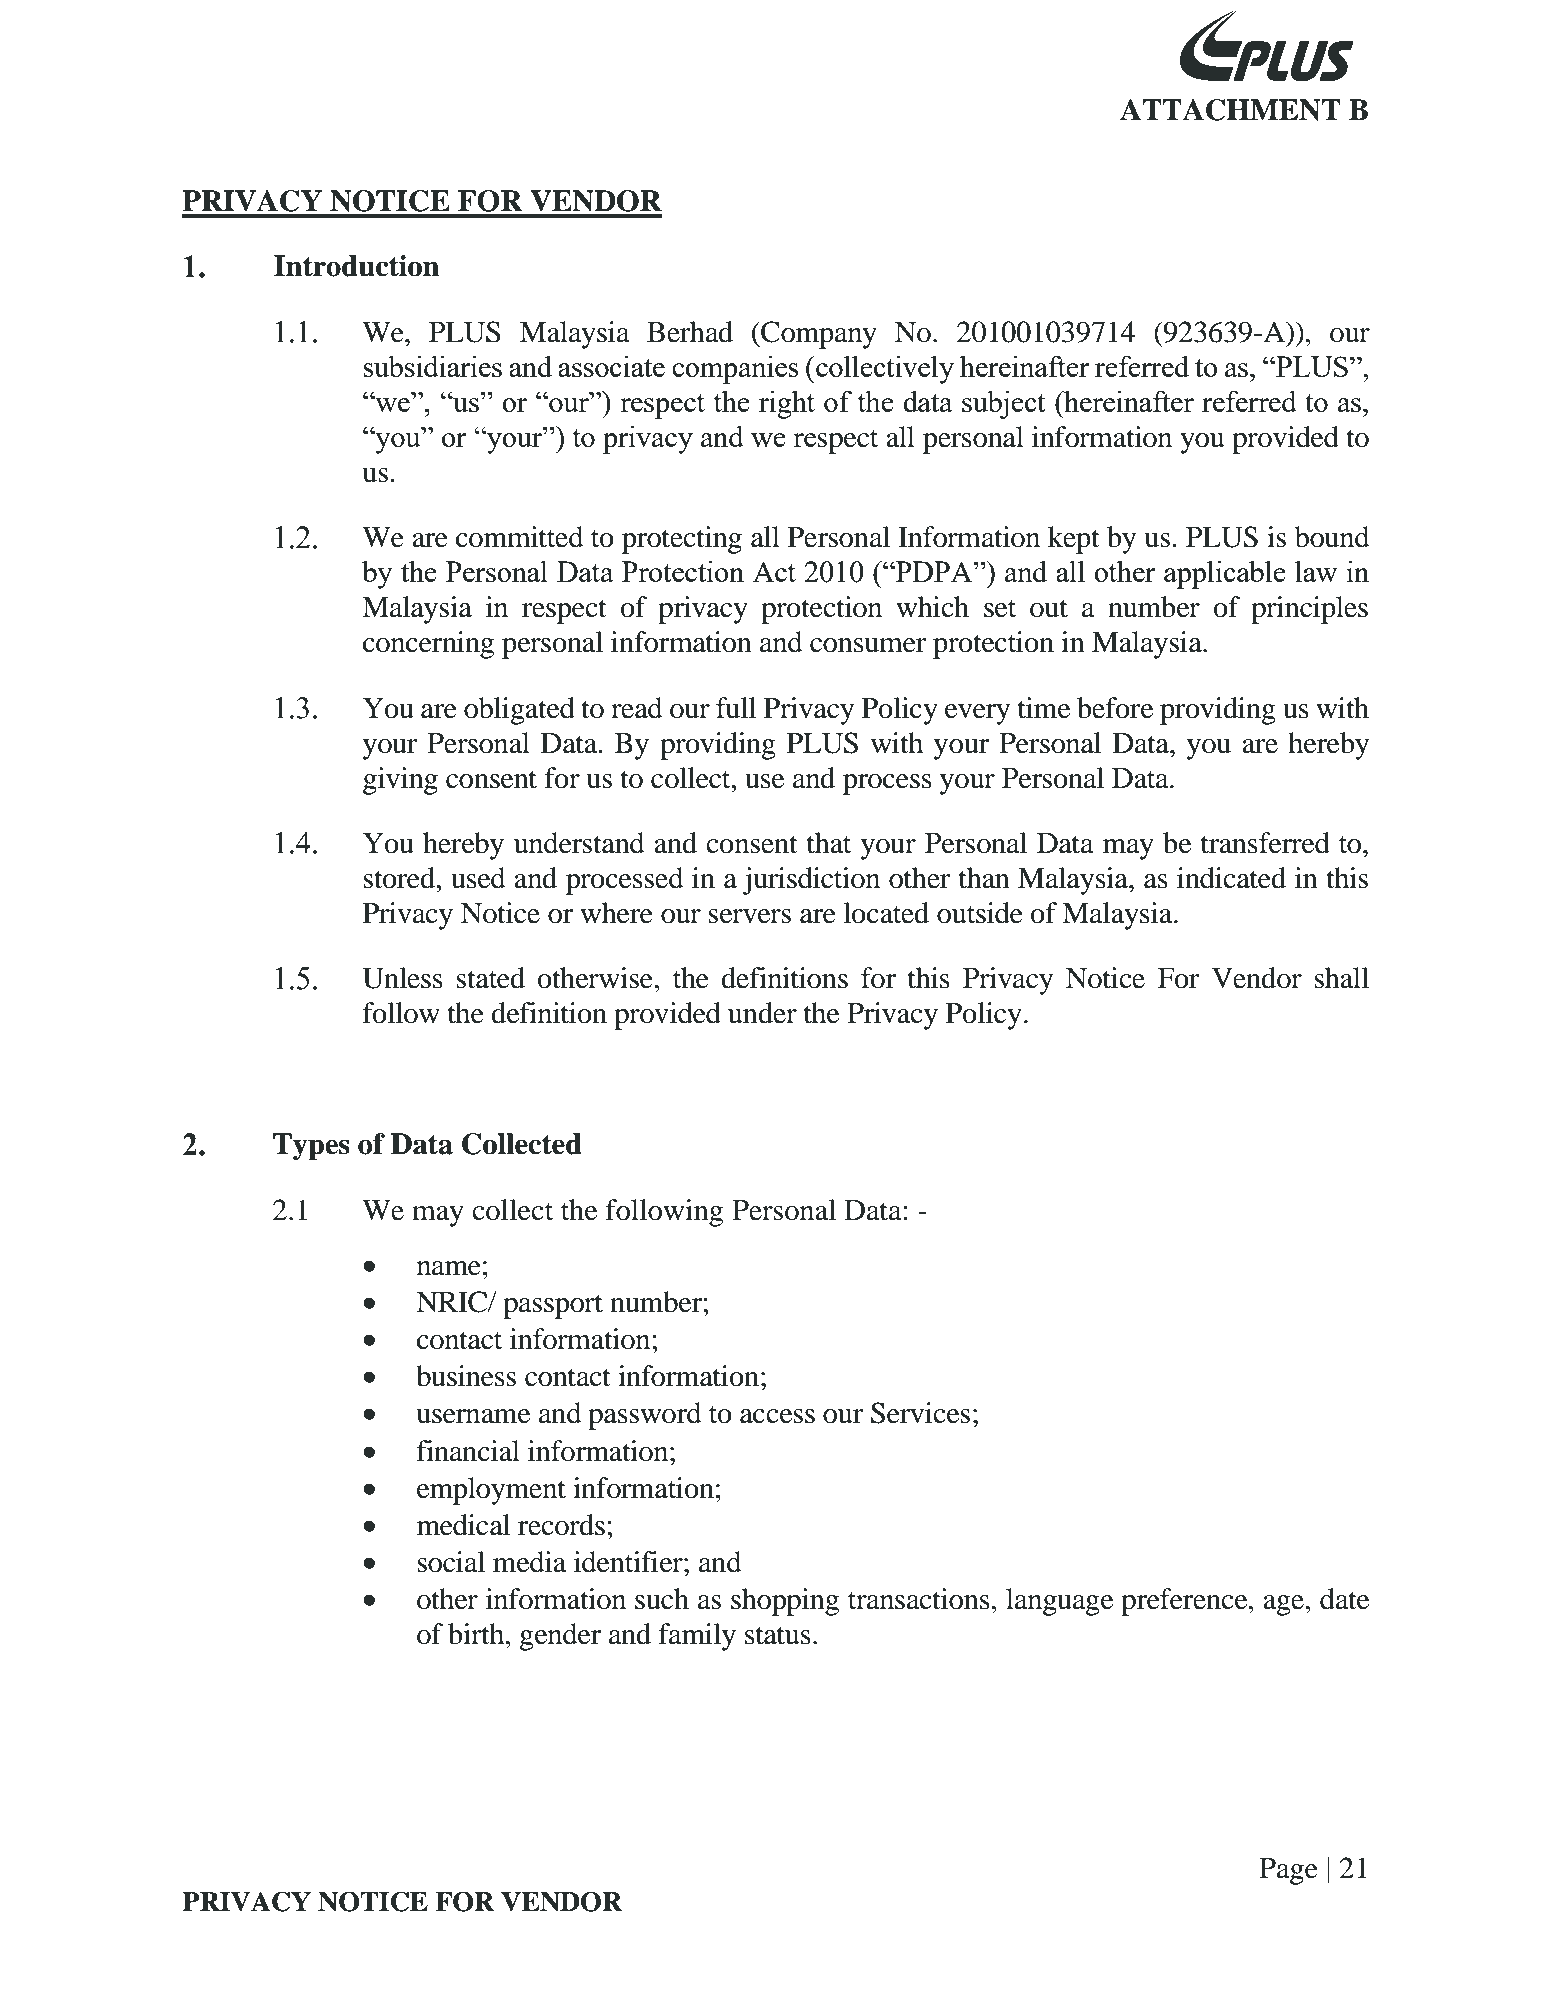  What do you see at coordinates (477, 1634) in the document?
I see `birth` at bounding box center [477, 1634].
